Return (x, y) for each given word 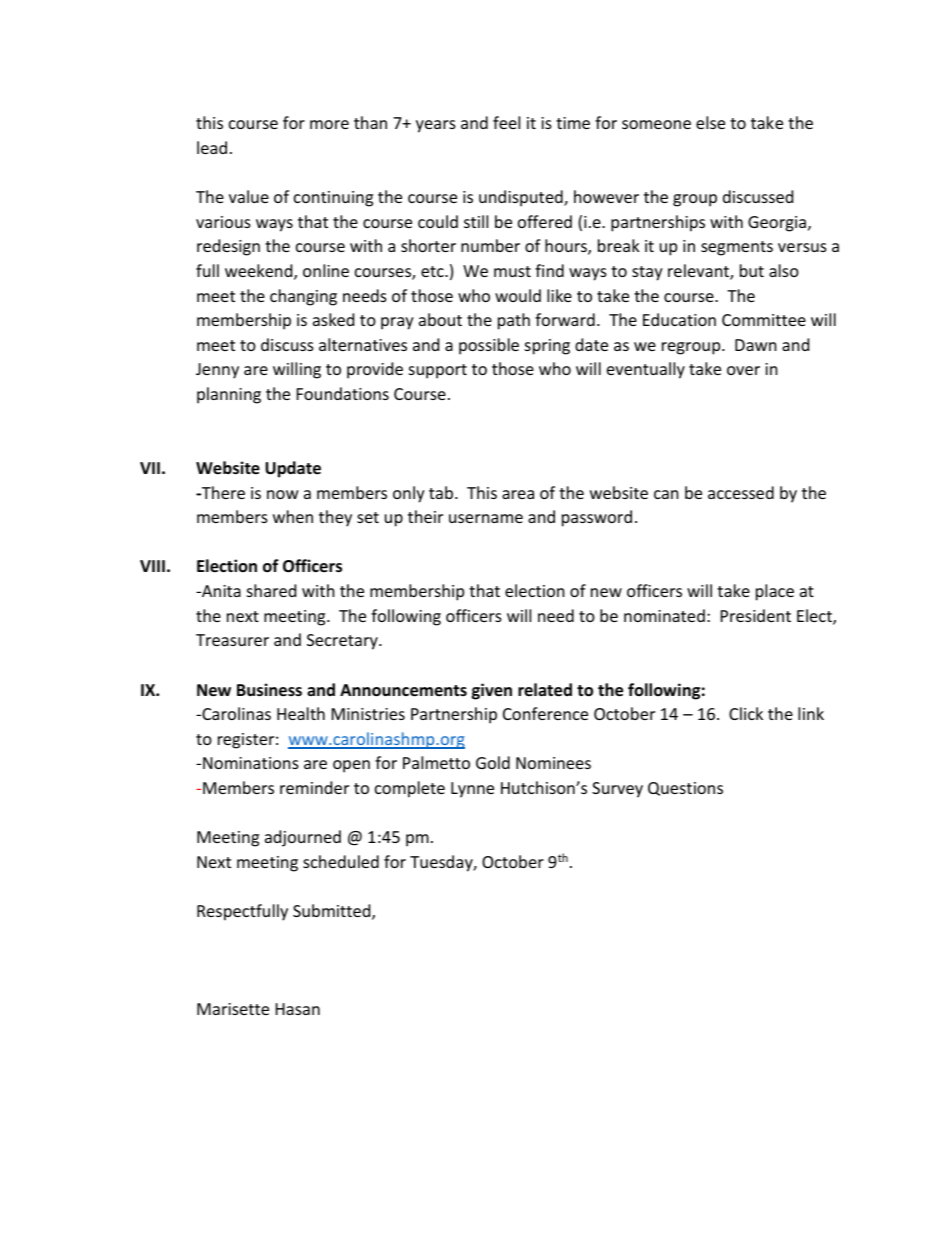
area (518, 494)
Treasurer (232, 640)
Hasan (298, 1009)
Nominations (251, 763)
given (492, 691)
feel (506, 122)
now (283, 494)
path (514, 321)
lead (212, 147)
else (710, 122)
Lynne (472, 790)
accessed (741, 492)
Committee (764, 320)
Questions (685, 789)
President (756, 615)
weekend (260, 272)
